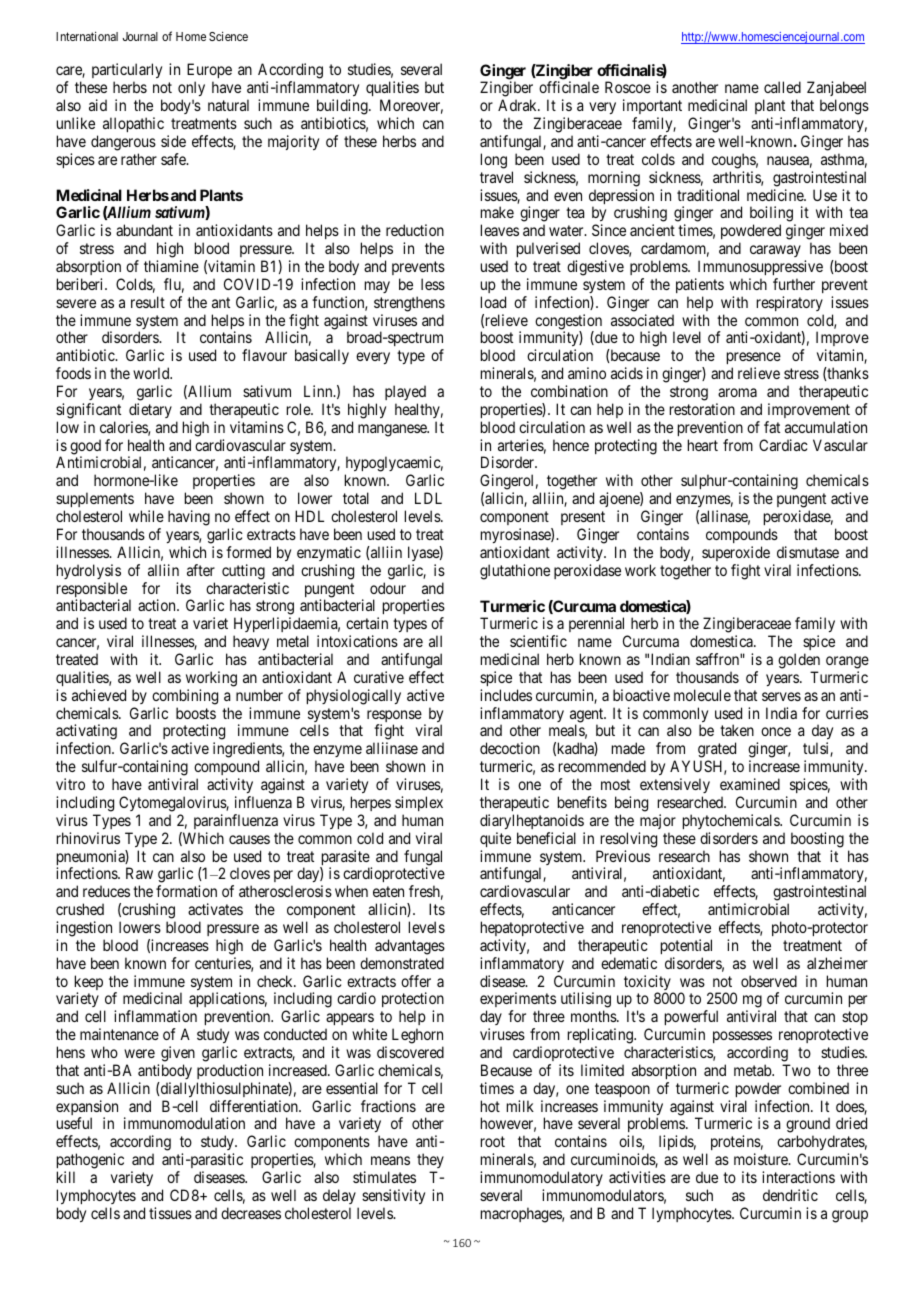  I want to click on they, so click(430, 1162).
